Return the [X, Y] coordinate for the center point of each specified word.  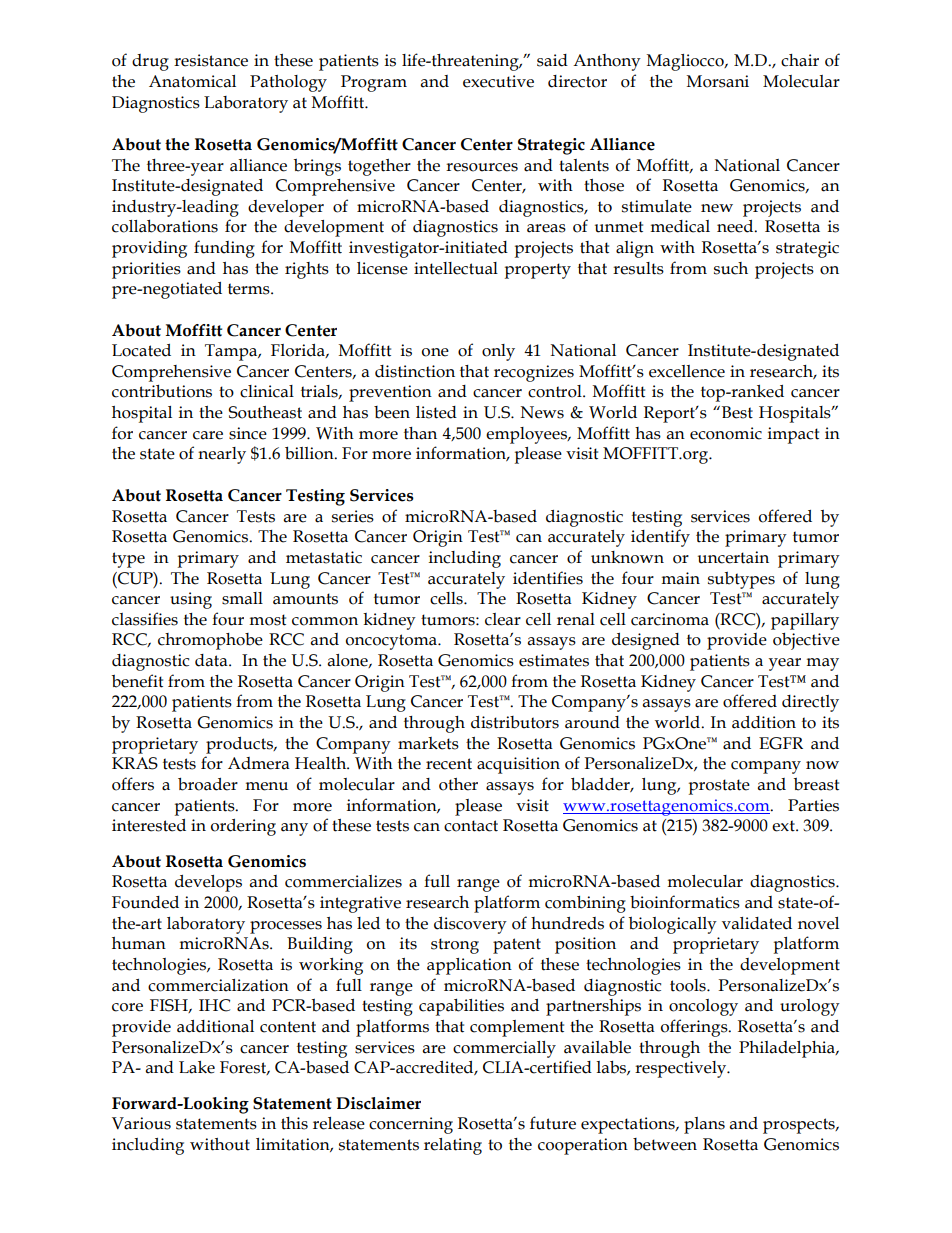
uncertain [733, 557]
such [731, 268]
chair [800, 60]
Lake [197, 1067]
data [212, 660]
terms [250, 289]
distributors [515, 722]
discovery [470, 925]
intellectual [456, 268]
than [420, 433]
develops [208, 883]
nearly [222, 455]
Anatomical [192, 81]
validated [757, 923]
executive [498, 81]
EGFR [781, 743]
